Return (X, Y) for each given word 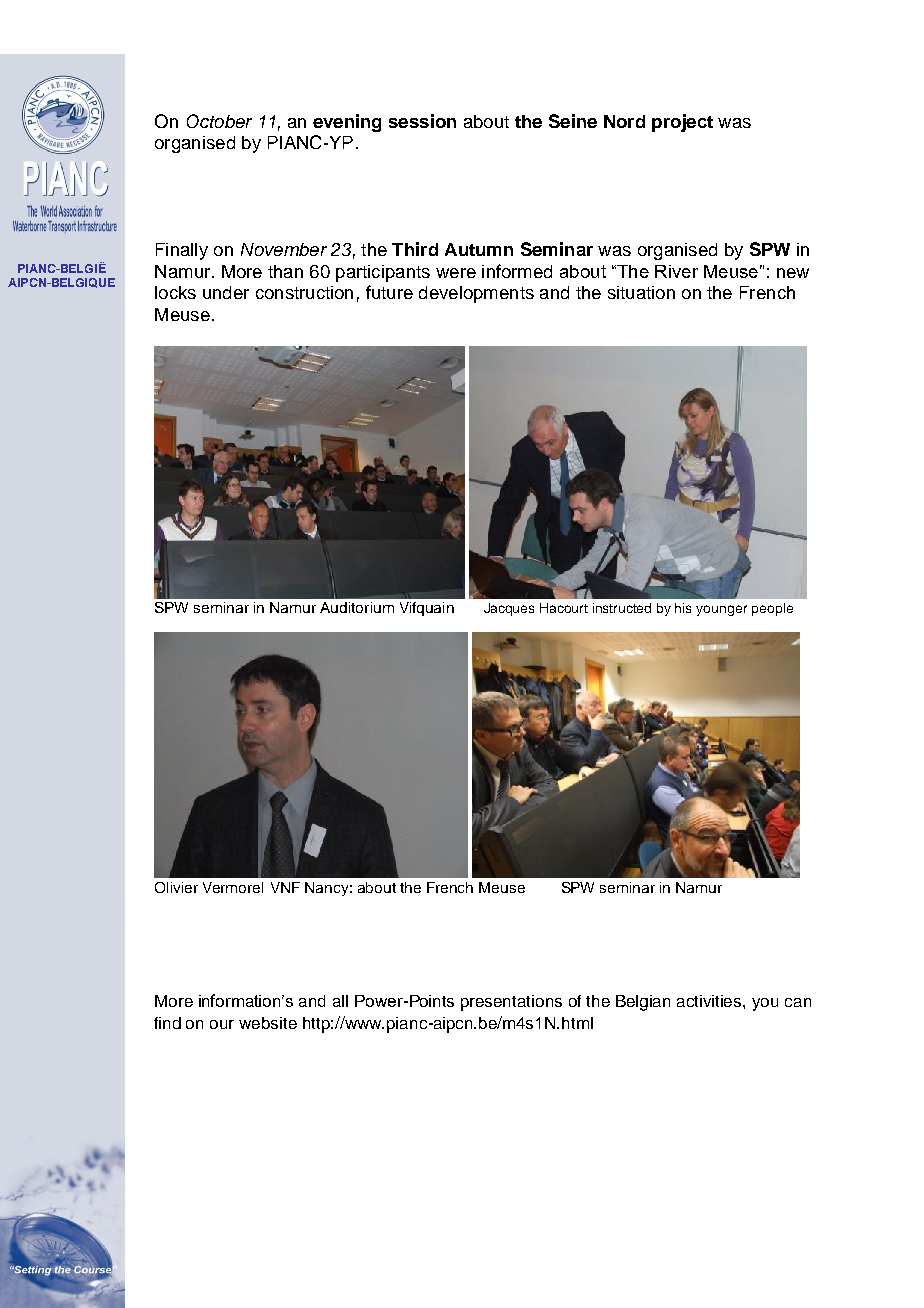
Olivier (176, 887)
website (268, 1023)
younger (721, 610)
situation (641, 292)
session (422, 121)
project (682, 123)
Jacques (509, 609)
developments (476, 294)
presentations (511, 1003)
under (226, 292)
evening (347, 123)
